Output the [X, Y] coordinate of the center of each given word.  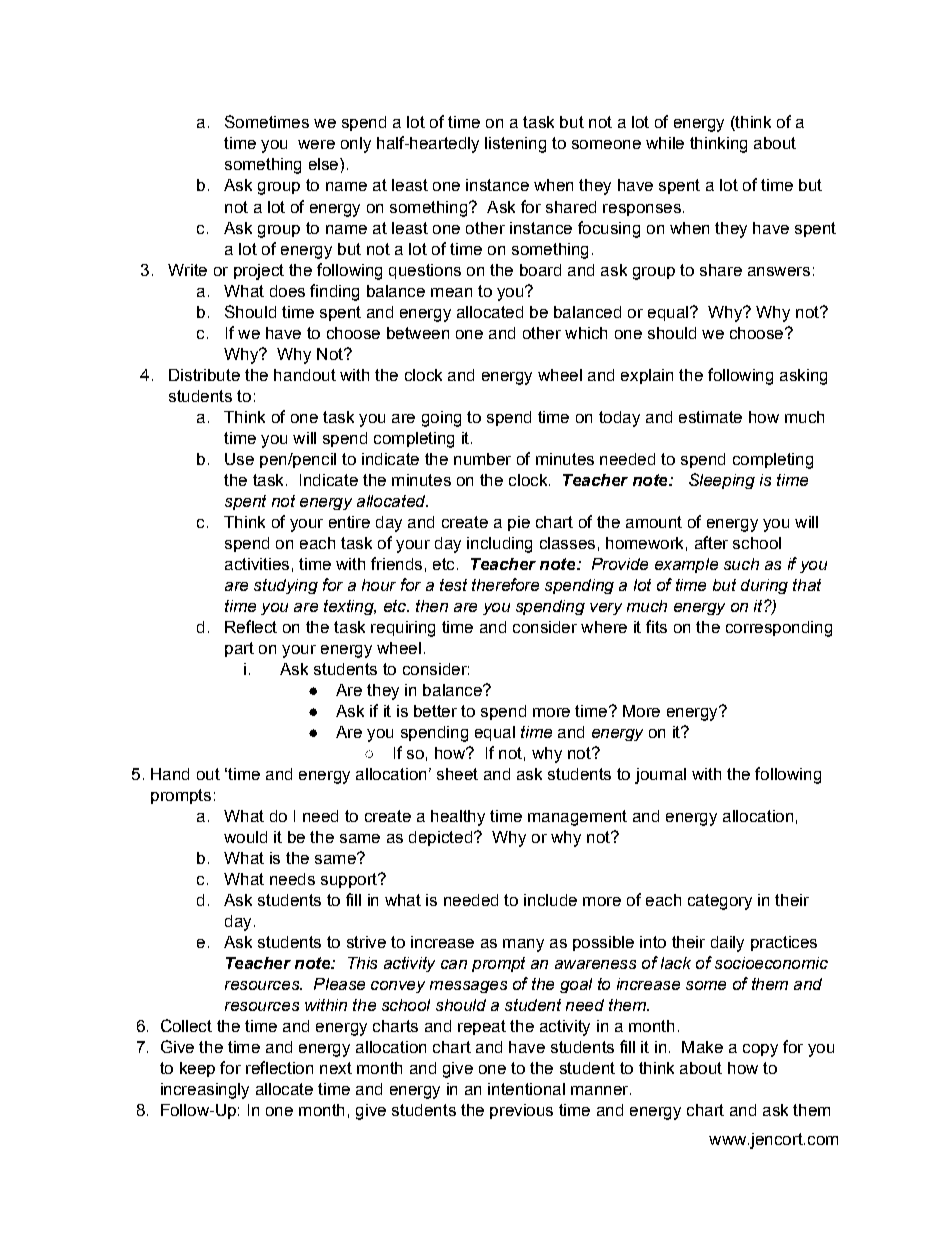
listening [515, 145]
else [325, 164]
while [665, 143]
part [239, 649]
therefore [505, 584]
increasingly [205, 1091]
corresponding [779, 629]
